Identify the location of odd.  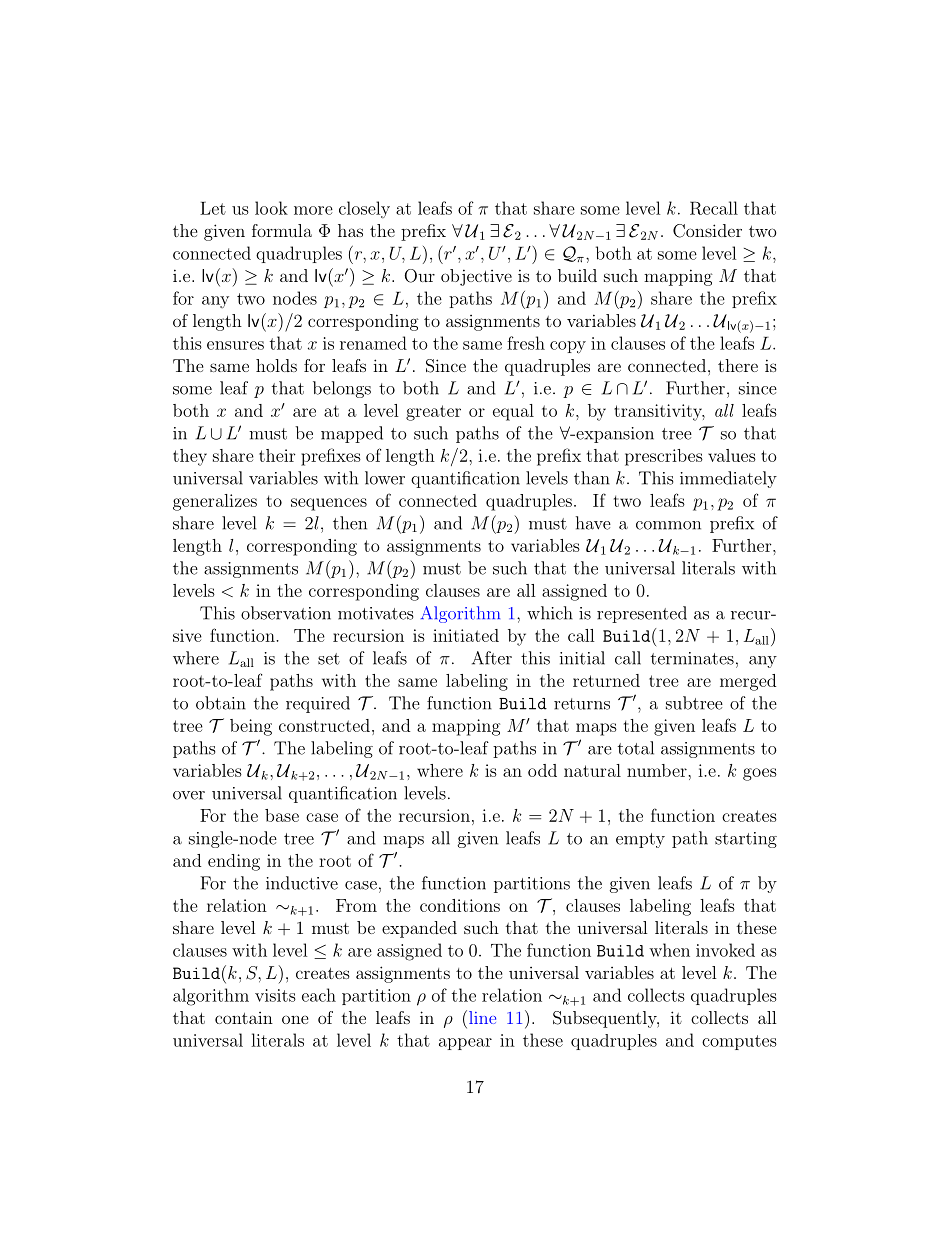
(542, 770).
